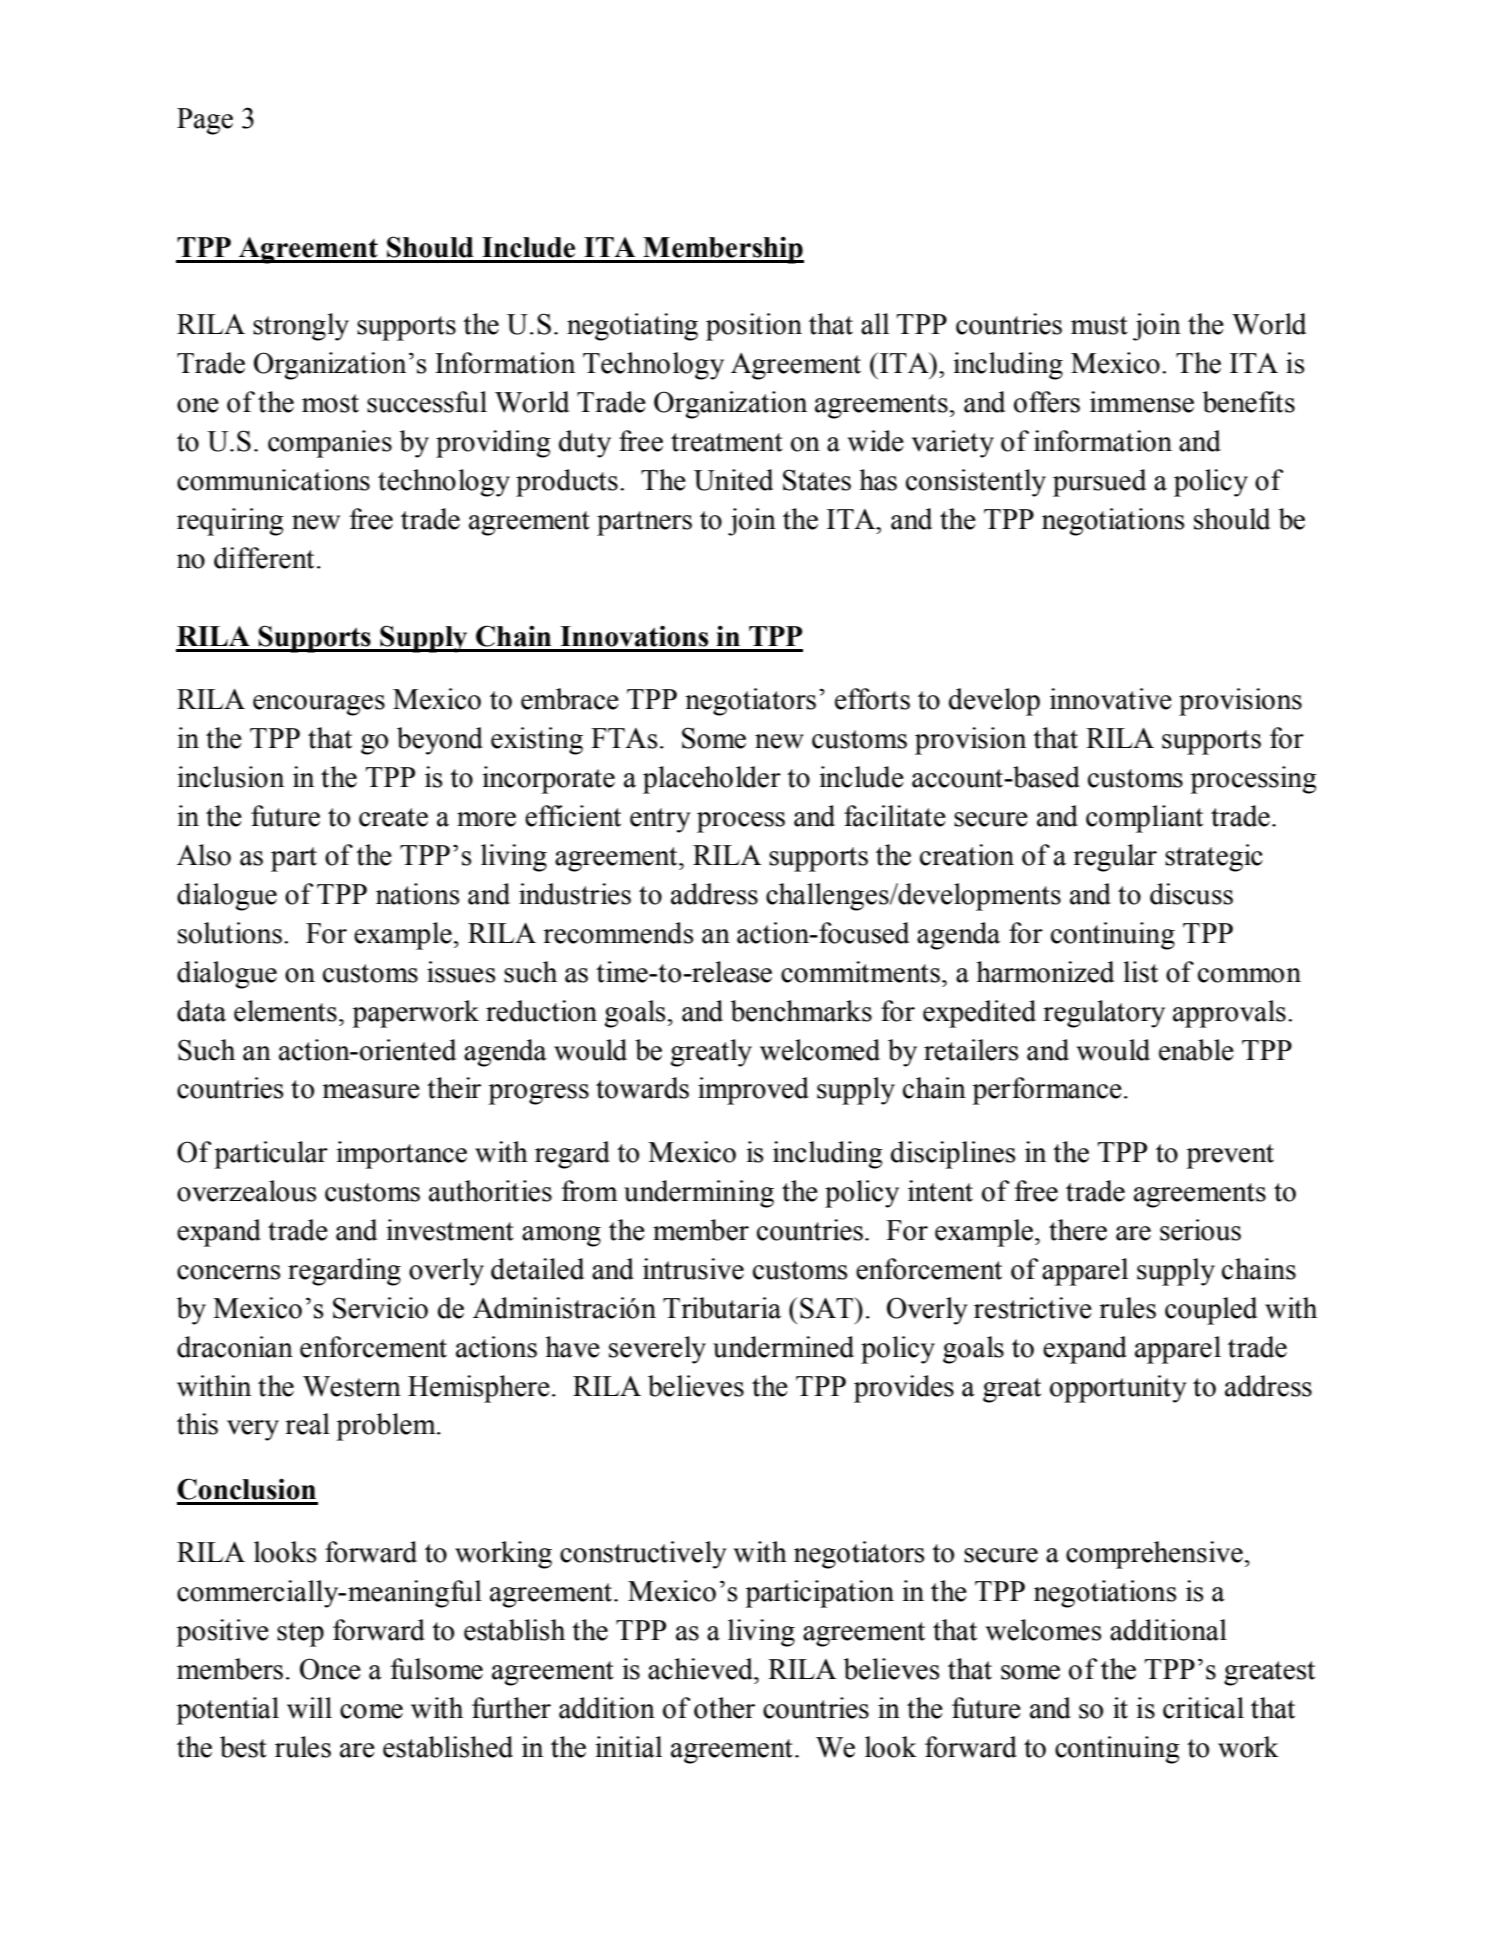  What do you see at coordinates (1099, 325) in the document?
I see `must` at bounding box center [1099, 325].
